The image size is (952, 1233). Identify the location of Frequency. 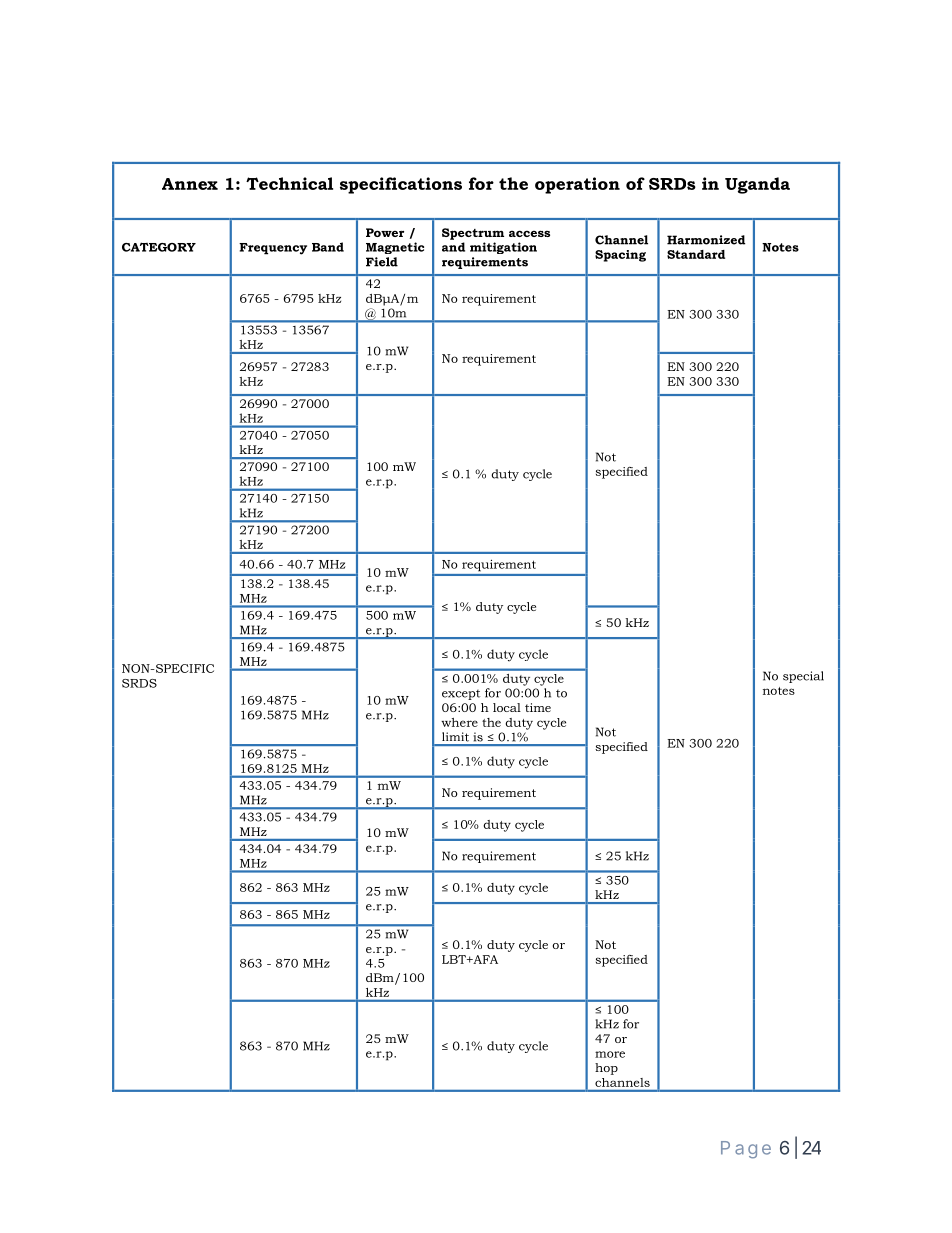
(273, 249).
